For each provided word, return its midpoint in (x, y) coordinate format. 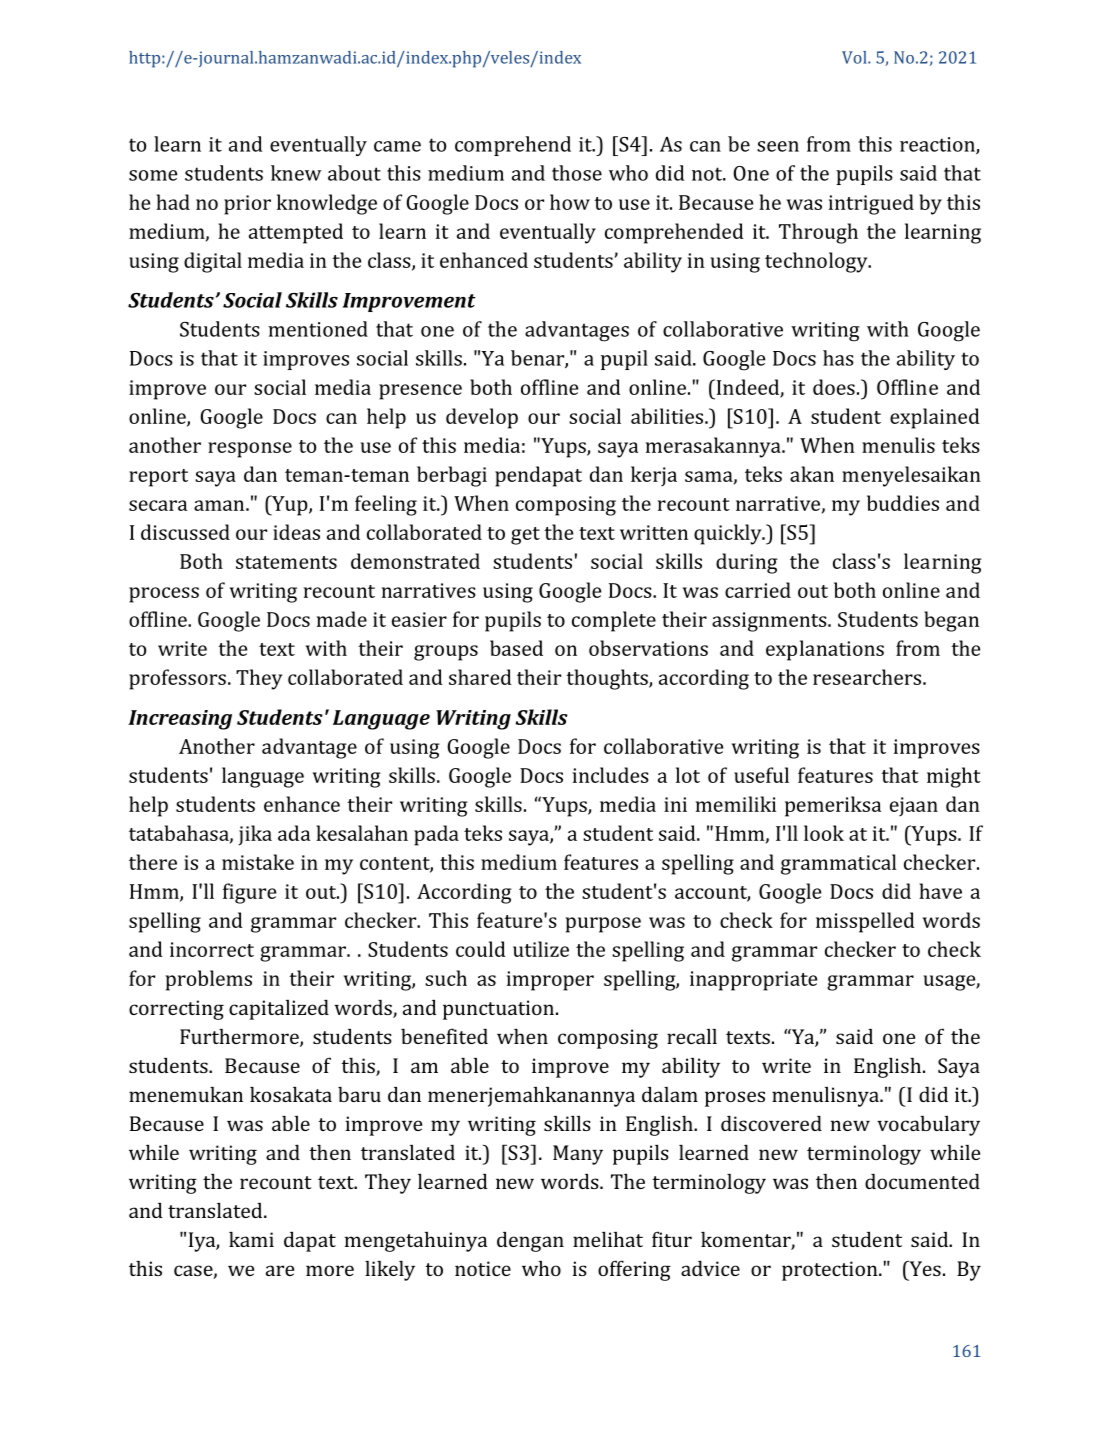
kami (251, 1239)
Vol (855, 57)
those (577, 173)
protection (831, 1271)
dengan (530, 1241)
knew (296, 173)
